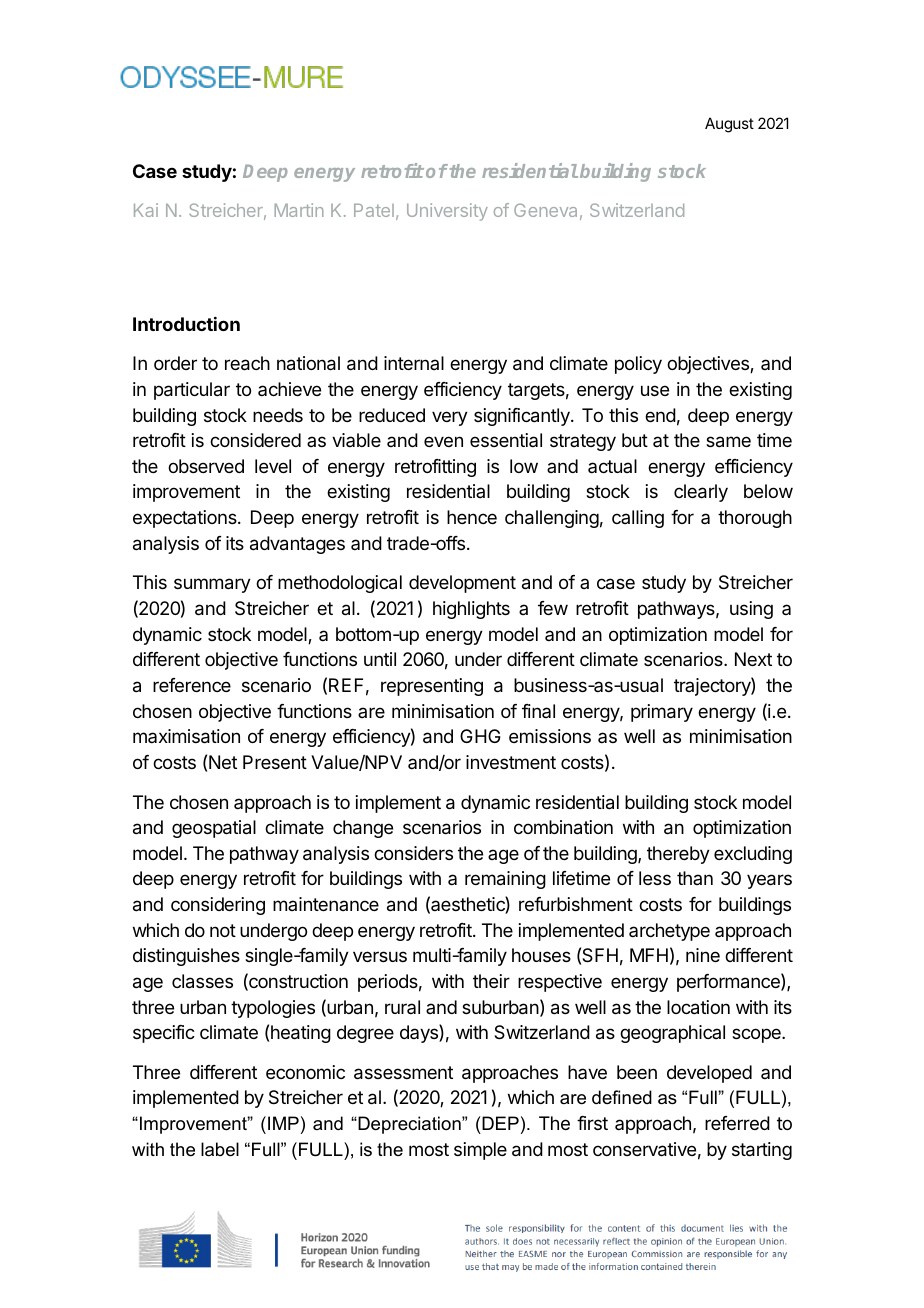 Image resolution: width=924 pixels, height=1308 pixels. I want to click on referred, so click(737, 1123).
